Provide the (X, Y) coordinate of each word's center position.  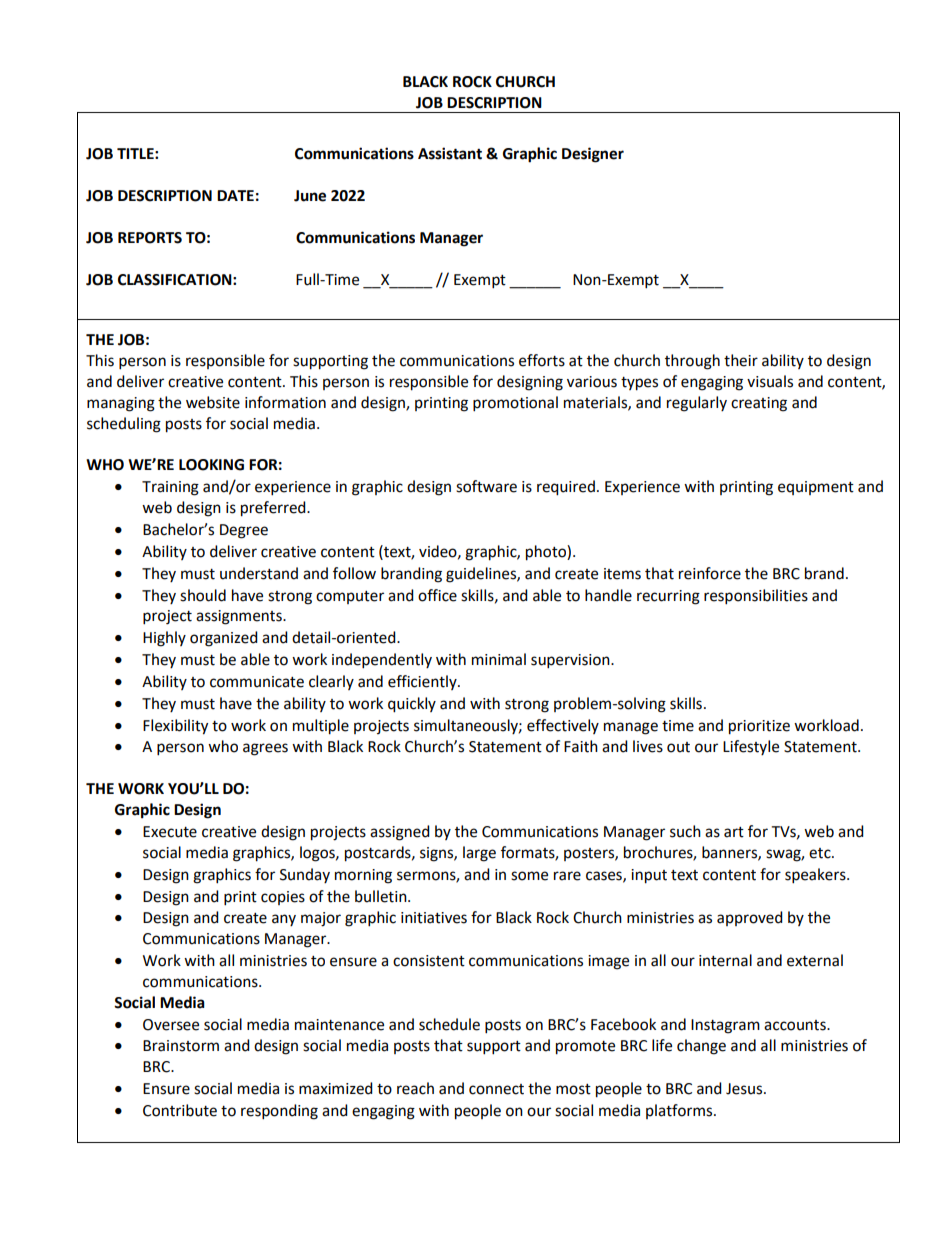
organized (224, 639)
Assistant (450, 153)
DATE (235, 195)
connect (496, 1089)
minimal (499, 659)
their (741, 360)
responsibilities (756, 597)
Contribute (180, 1110)
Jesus (745, 1089)
